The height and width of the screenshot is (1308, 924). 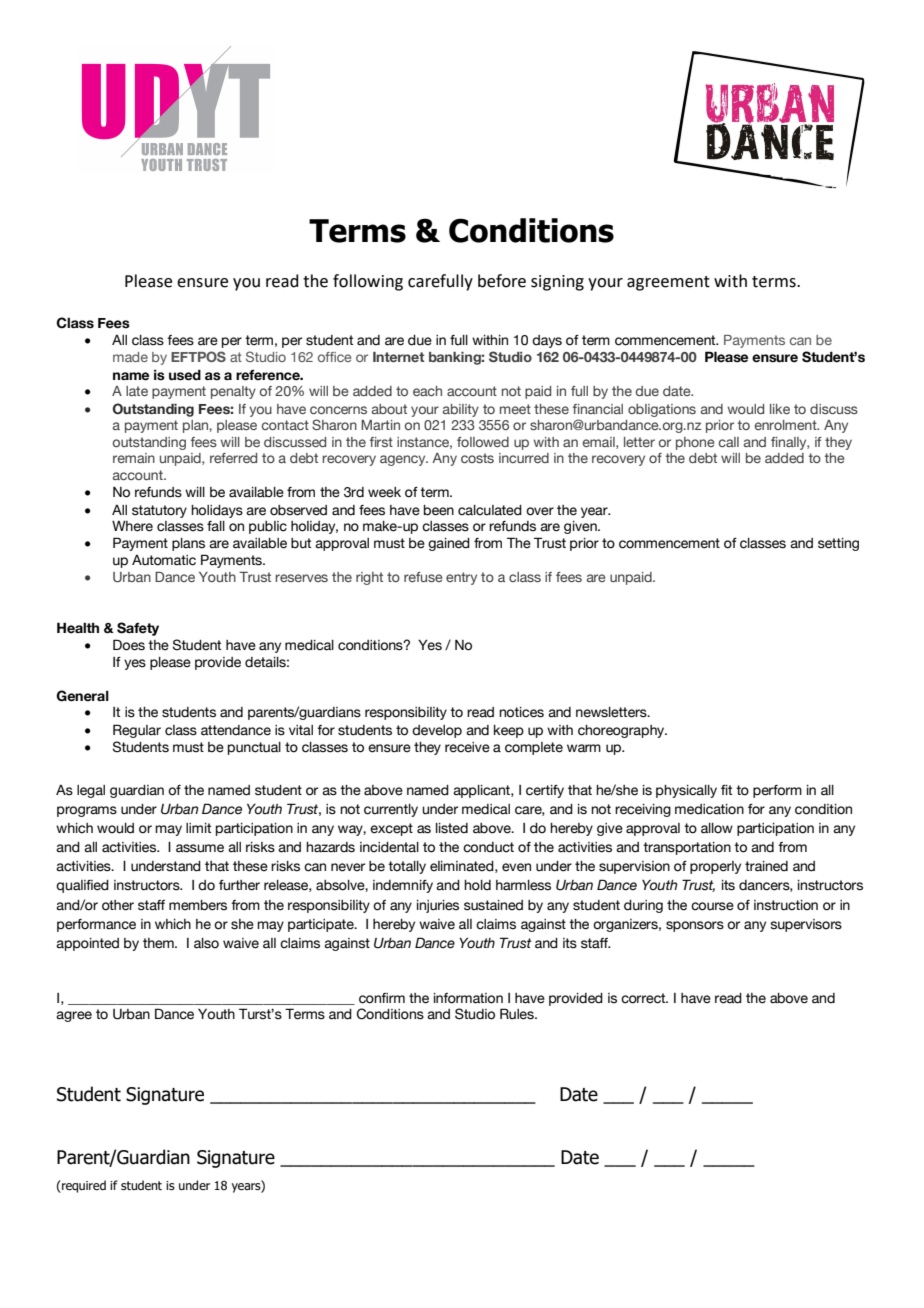 What do you see at coordinates (695, 926) in the screenshot?
I see `sponsors` at bounding box center [695, 926].
